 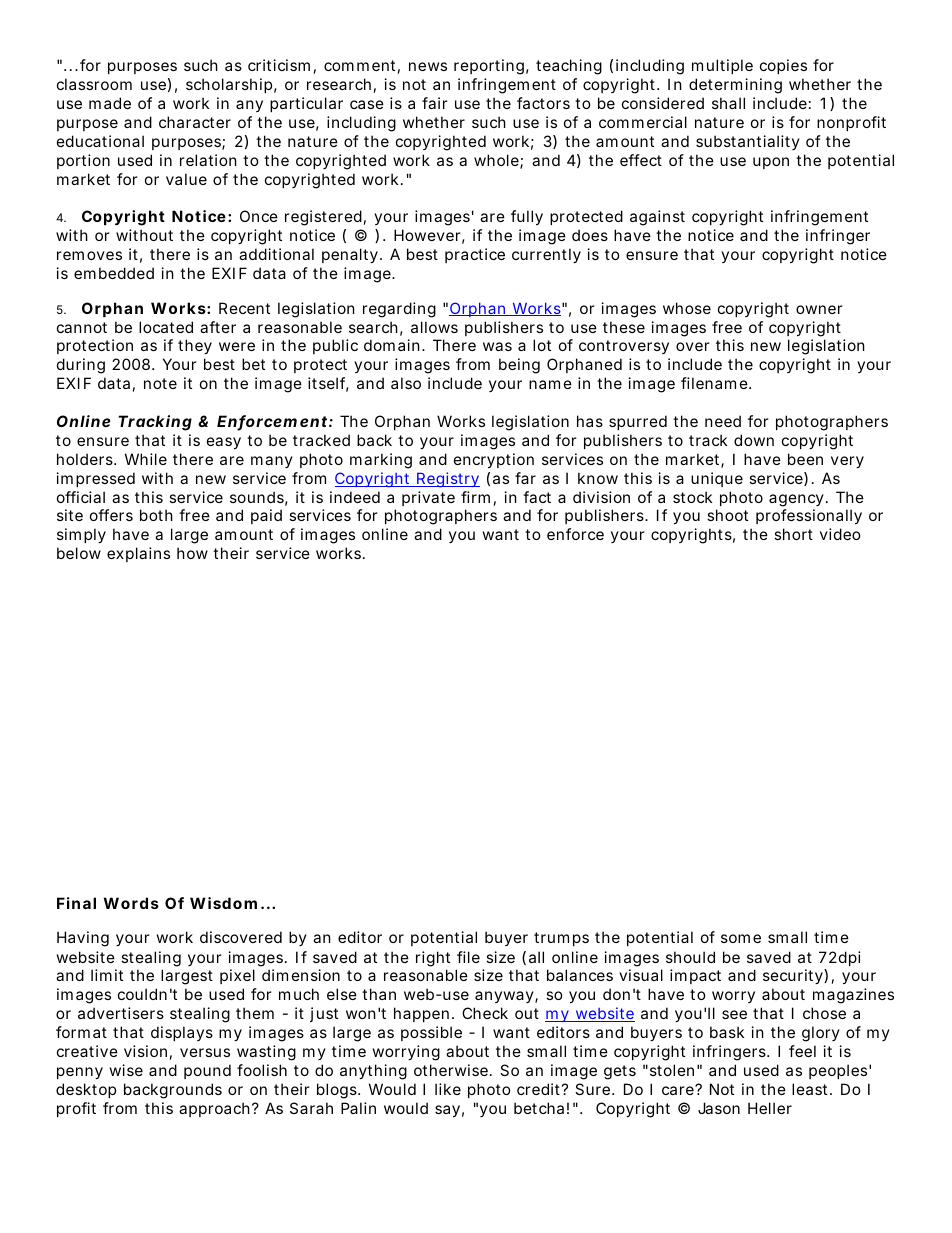 What do you see at coordinates (138, 554) in the document?
I see `explains` at bounding box center [138, 554].
